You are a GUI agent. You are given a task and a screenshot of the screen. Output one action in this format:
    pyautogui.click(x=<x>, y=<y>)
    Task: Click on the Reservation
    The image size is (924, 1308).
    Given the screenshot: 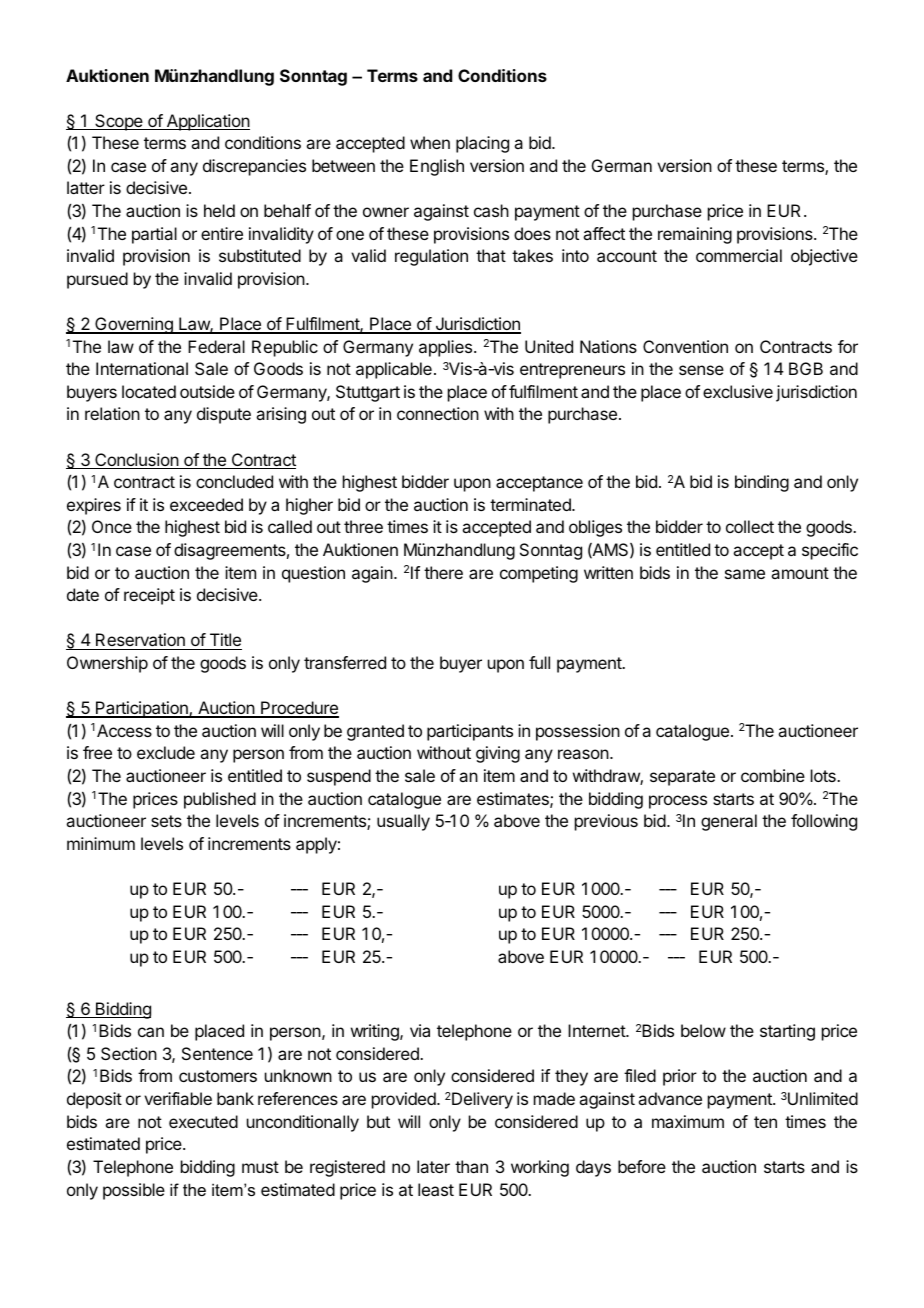 What is the action you would take?
    pyautogui.click(x=140, y=641)
